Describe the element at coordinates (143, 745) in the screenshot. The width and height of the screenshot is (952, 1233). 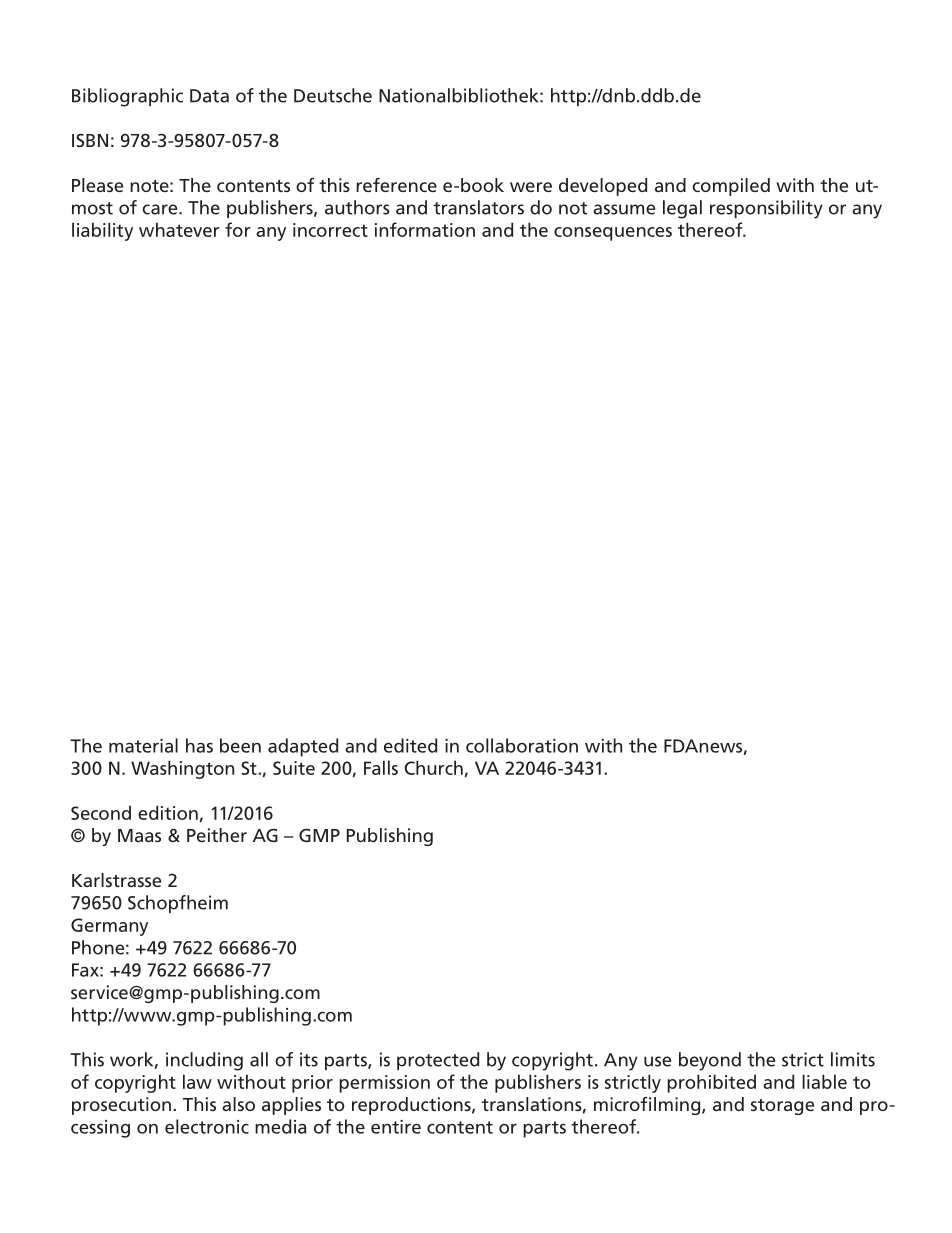
I see `material` at that location.
